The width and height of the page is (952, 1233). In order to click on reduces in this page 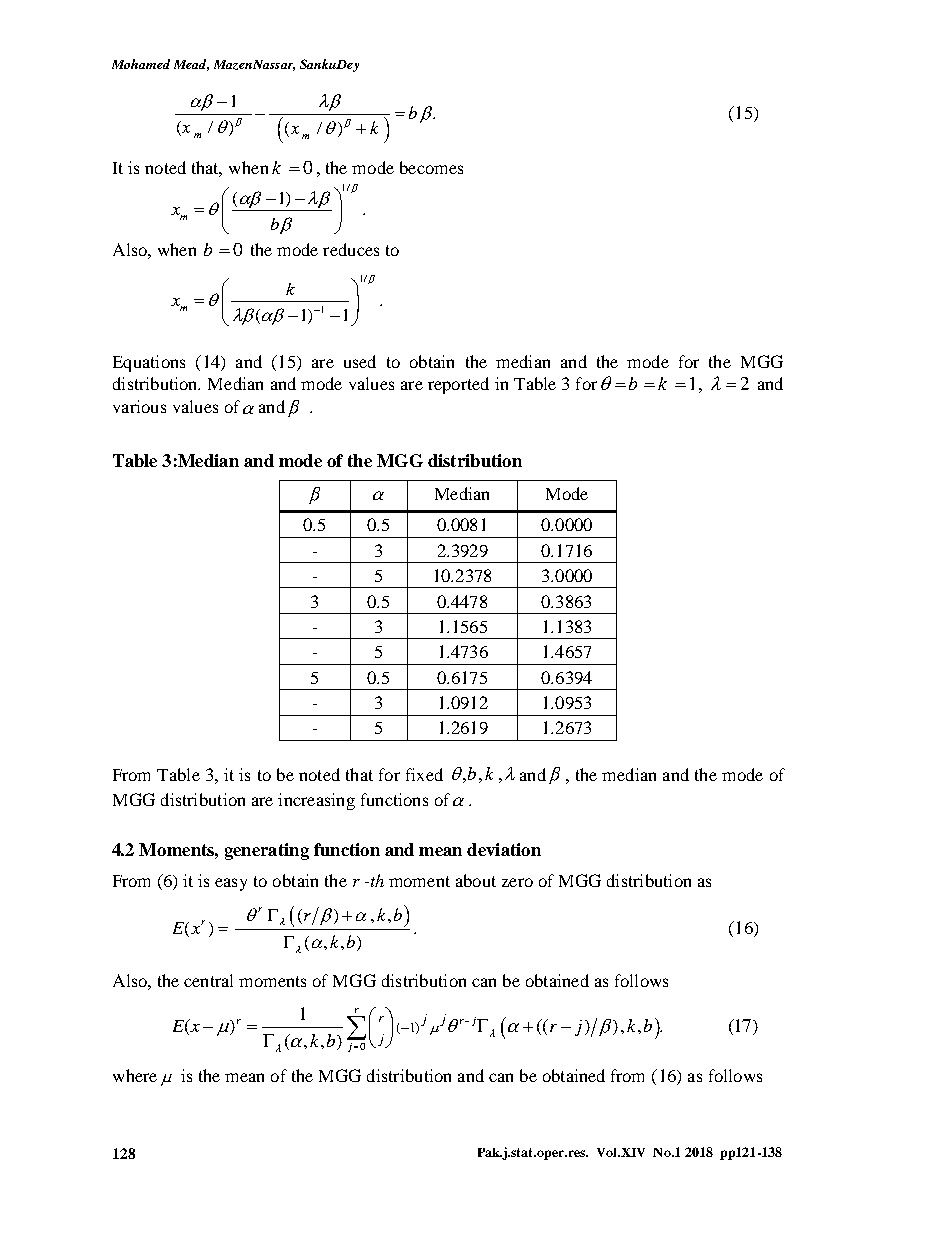, I will do `click(351, 249)`.
